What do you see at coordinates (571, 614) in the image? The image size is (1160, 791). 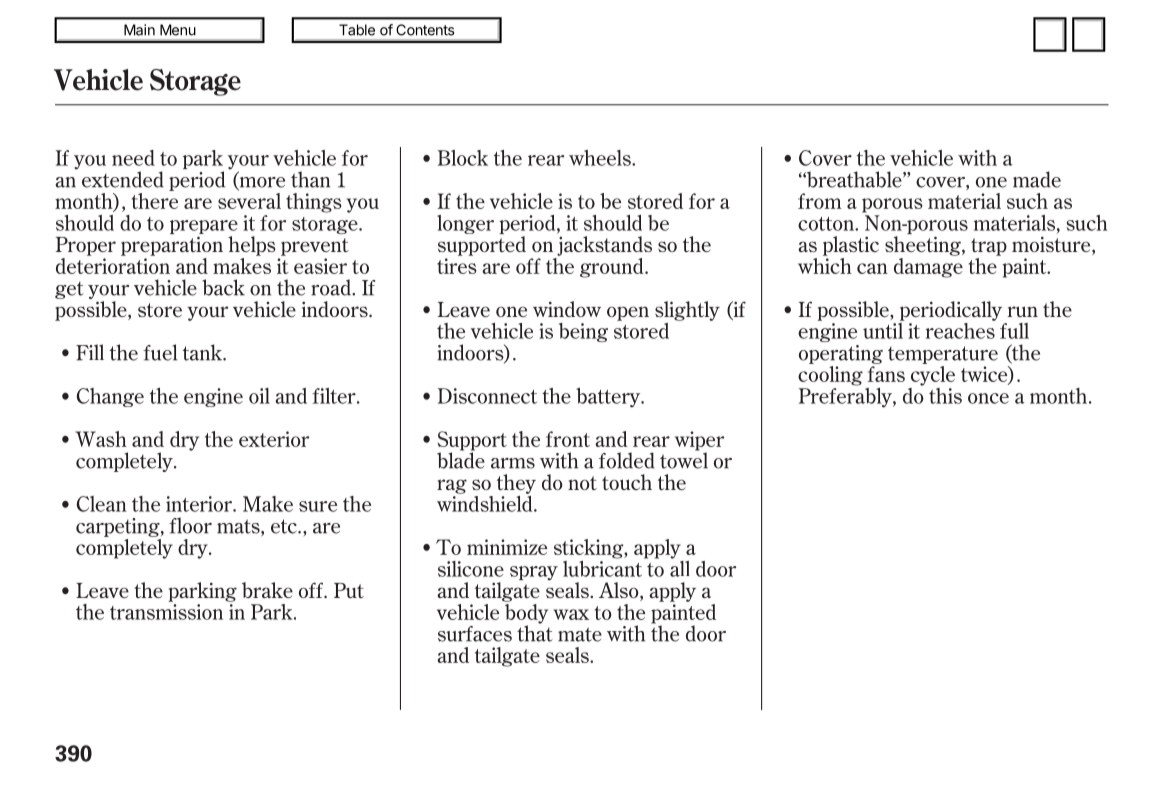 I see `wax` at bounding box center [571, 614].
